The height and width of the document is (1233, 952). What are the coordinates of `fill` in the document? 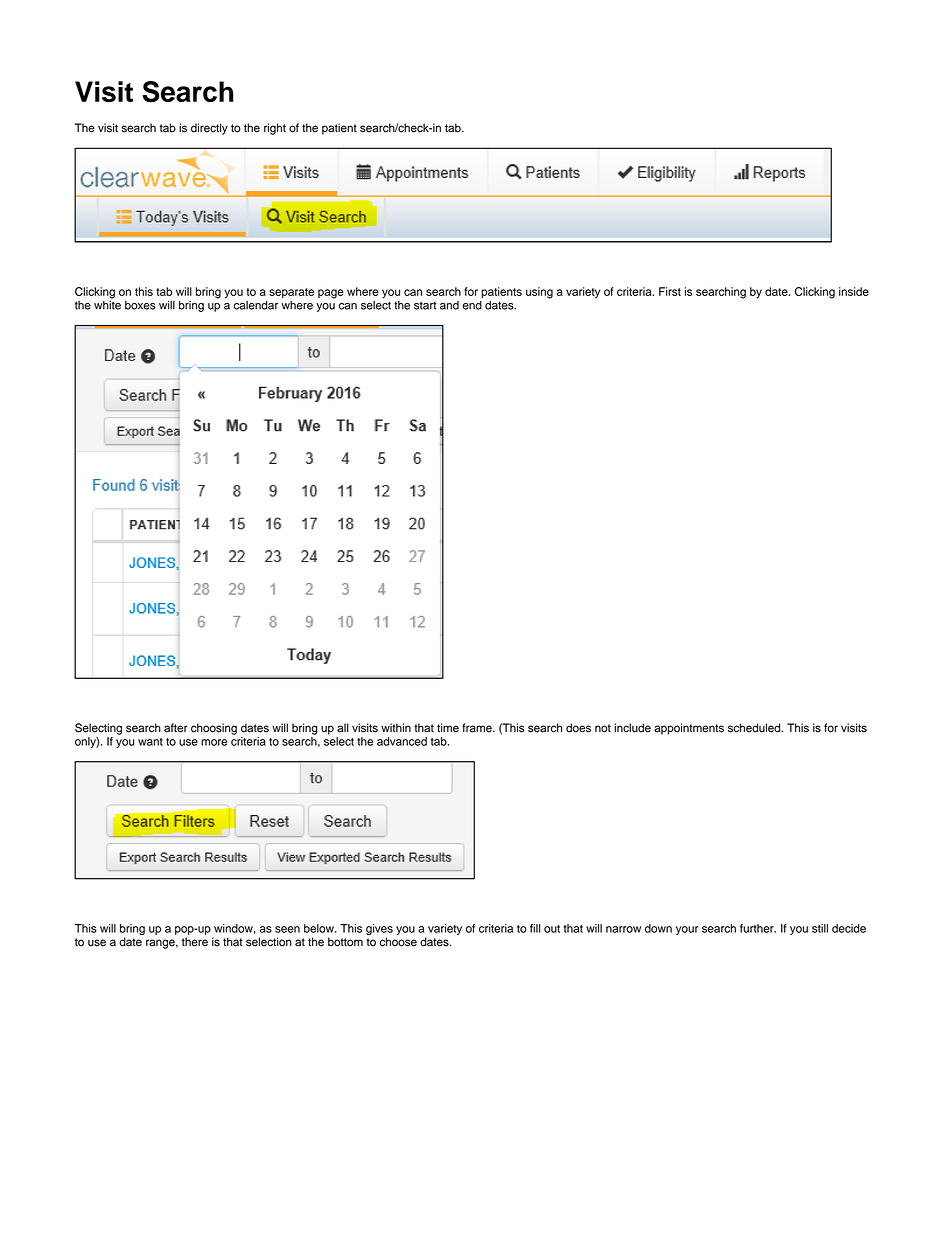 It's located at (535, 928).
